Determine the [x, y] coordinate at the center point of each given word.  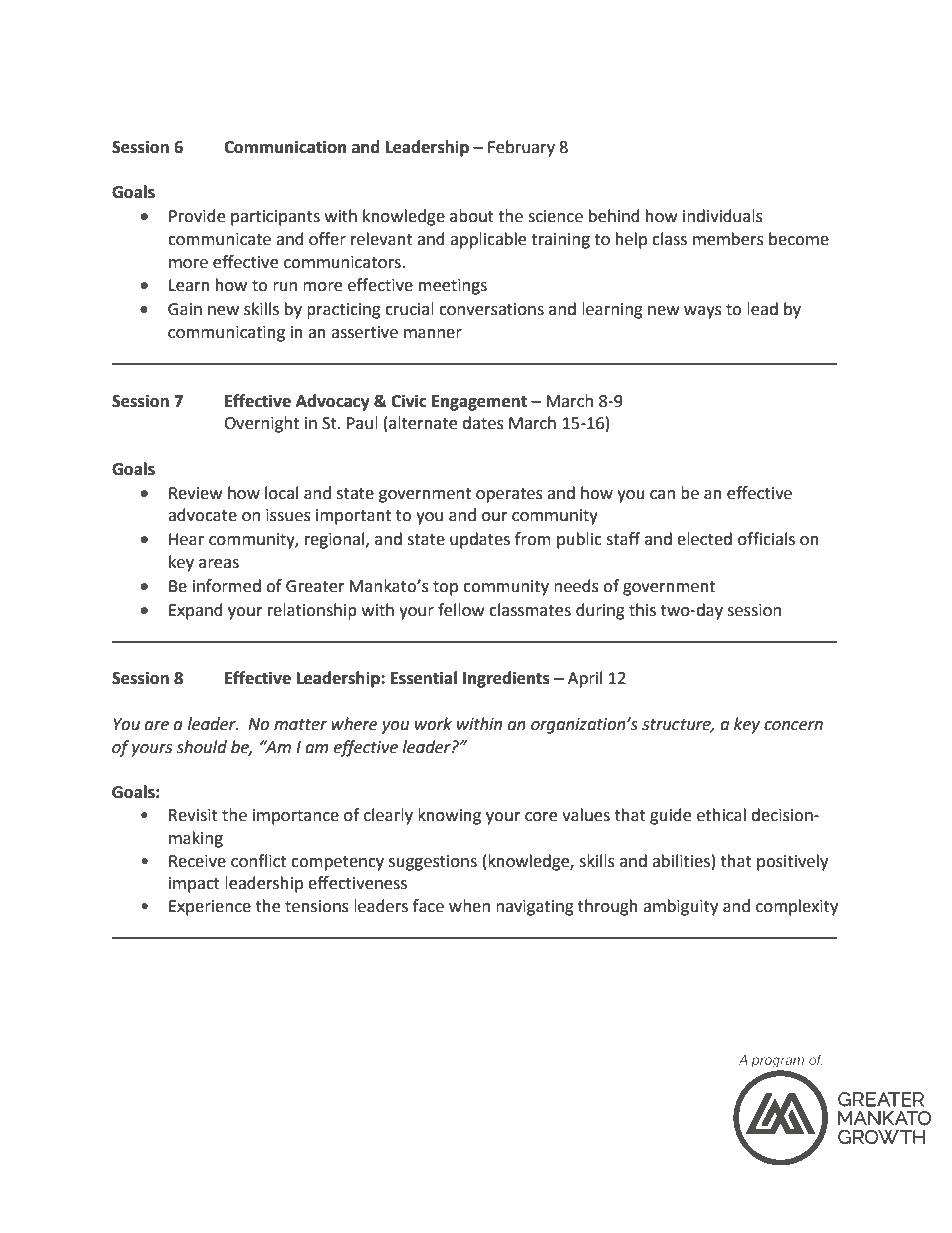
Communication [285, 147]
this [642, 610]
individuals [723, 216]
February [521, 148]
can [662, 495]
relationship [312, 611]
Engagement [479, 403]
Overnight [261, 424]
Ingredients [506, 679]
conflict [258, 861]
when [469, 906]
